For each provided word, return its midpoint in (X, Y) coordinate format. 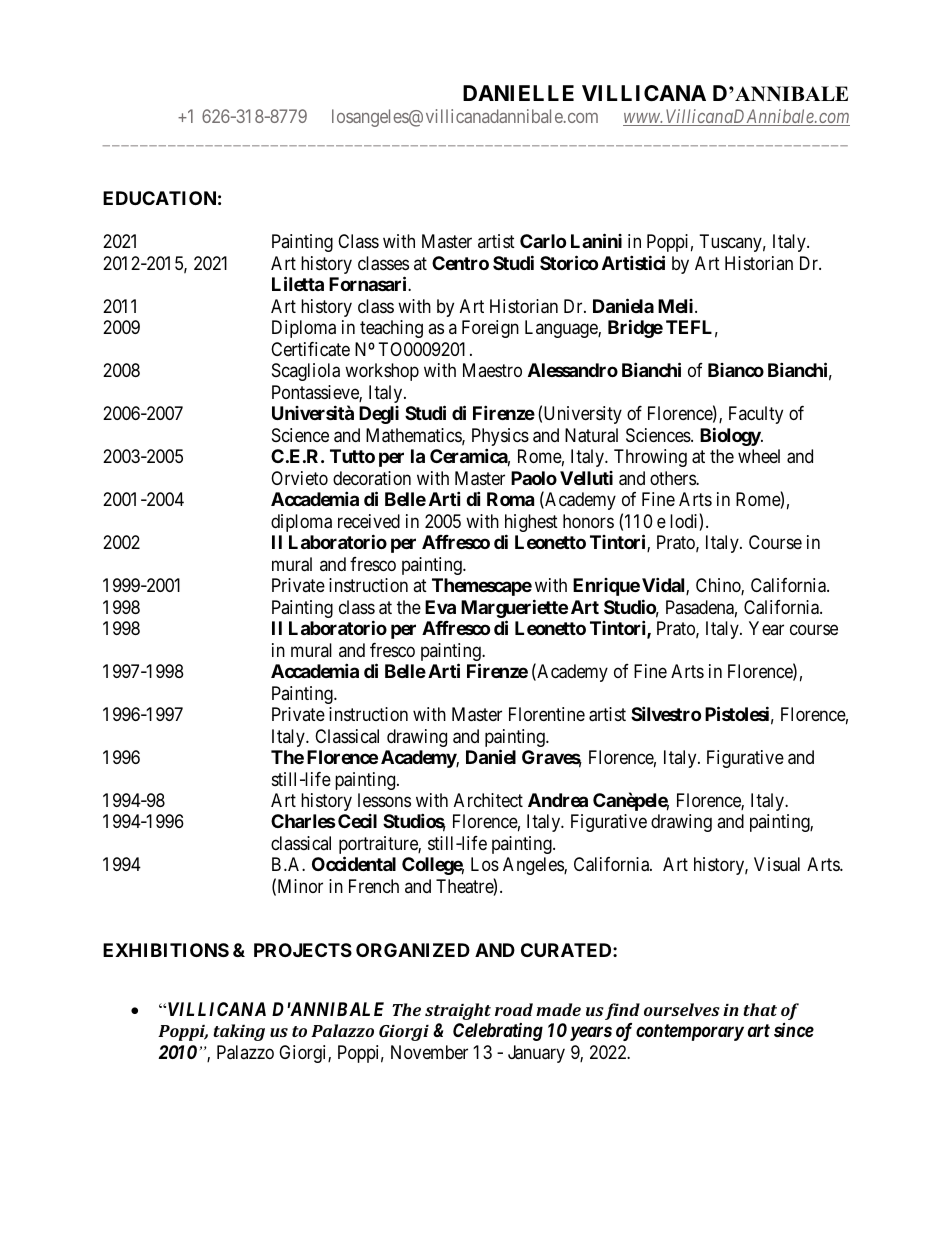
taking (239, 1032)
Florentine (547, 714)
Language (562, 329)
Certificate (310, 349)
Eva (440, 607)
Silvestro (666, 713)
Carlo (543, 241)
